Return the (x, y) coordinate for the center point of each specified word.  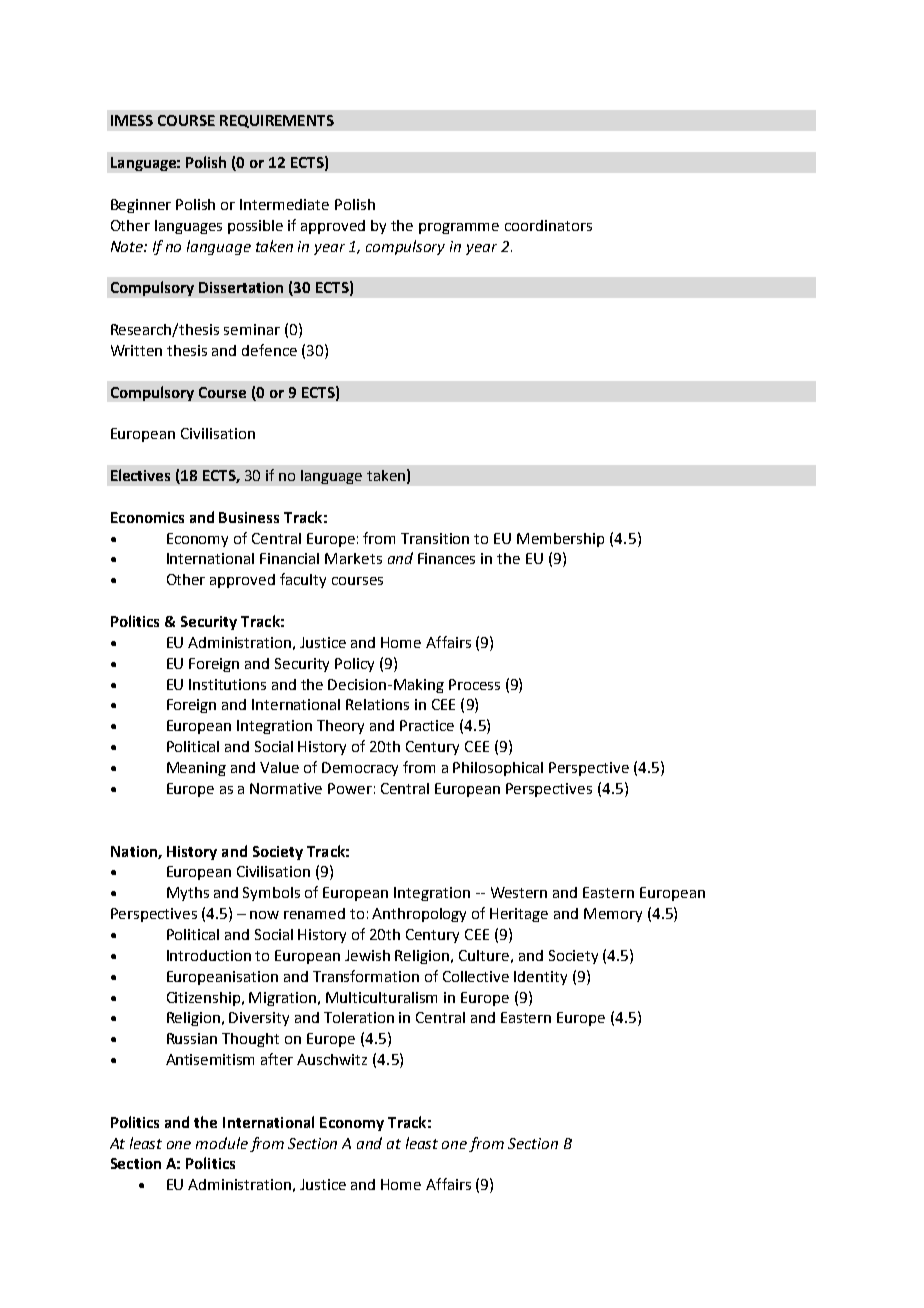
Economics (147, 517)
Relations (377, 704)
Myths (188, 894)
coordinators (548, 225)
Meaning (196, 769)
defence (269, 350)
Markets (353, 558)
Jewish (367, 955)
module (222, 1143)
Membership (560, 540)
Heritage (519, 915)
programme (459, 228)
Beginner (141, 206)
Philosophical (498, 769)
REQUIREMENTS (277, 121)
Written (136, 350)
